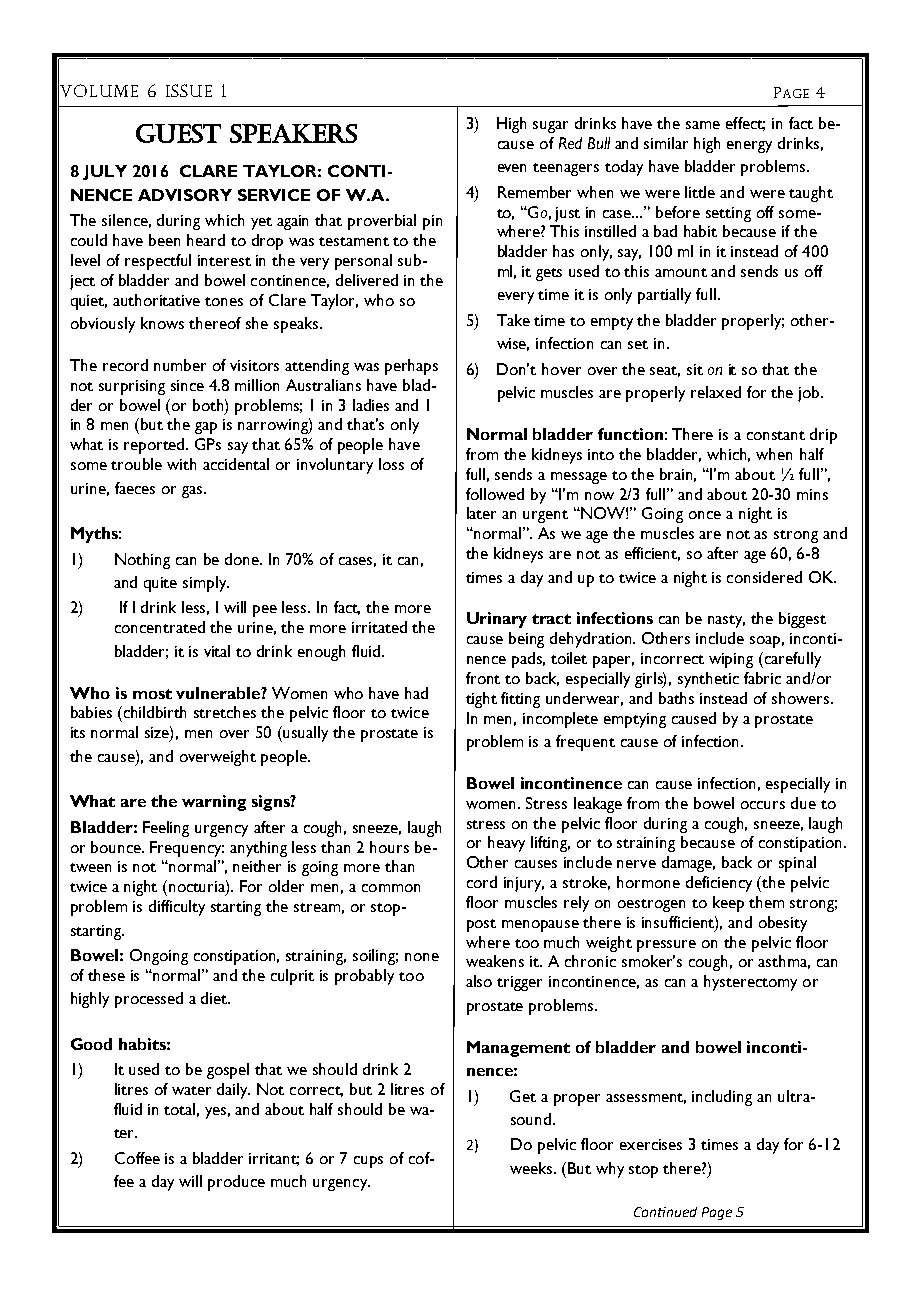  I want to click on hysterectomy, so click(750, 983).
